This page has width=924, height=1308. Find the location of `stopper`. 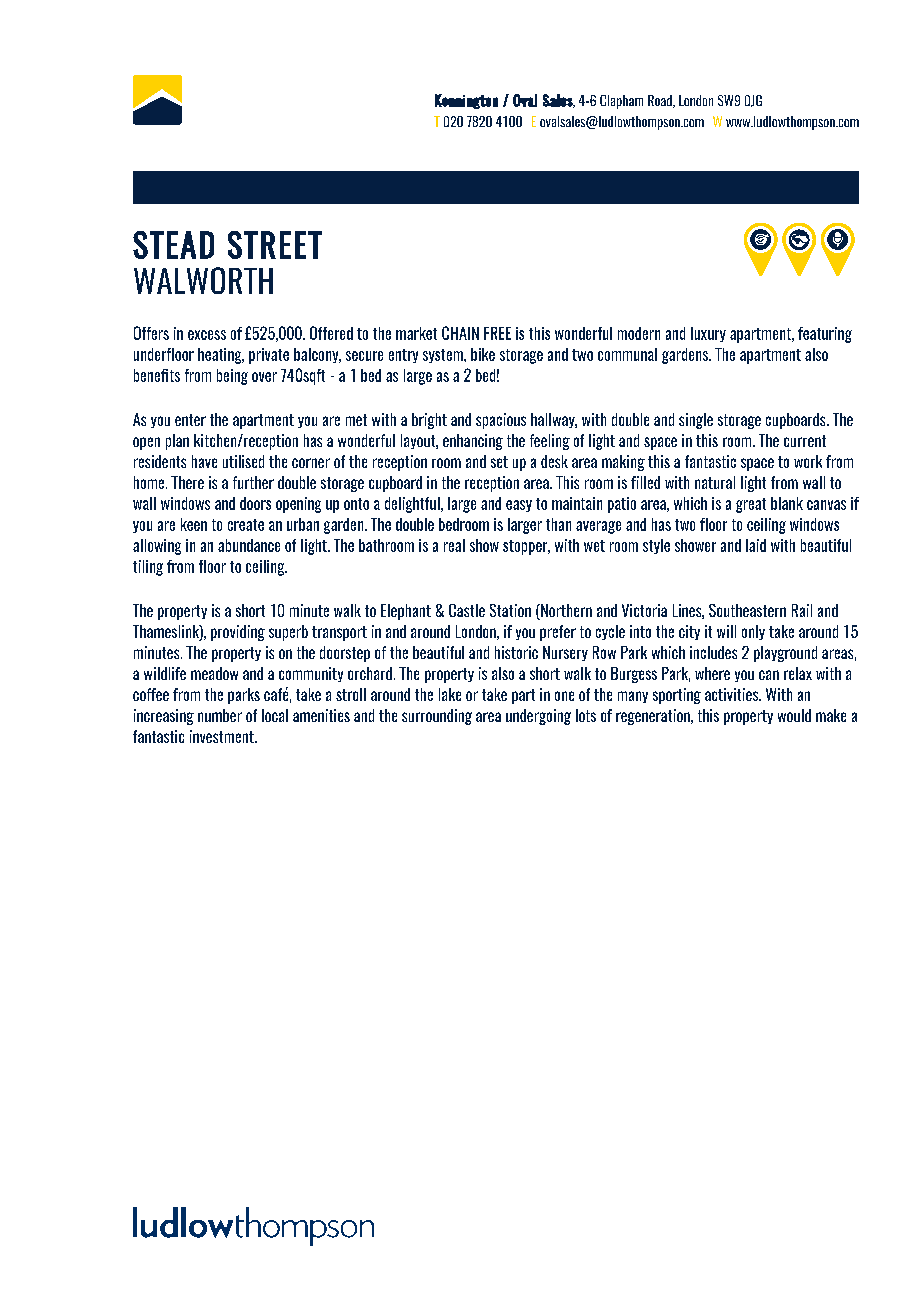

stopper is located at coordinates (526, 547).
